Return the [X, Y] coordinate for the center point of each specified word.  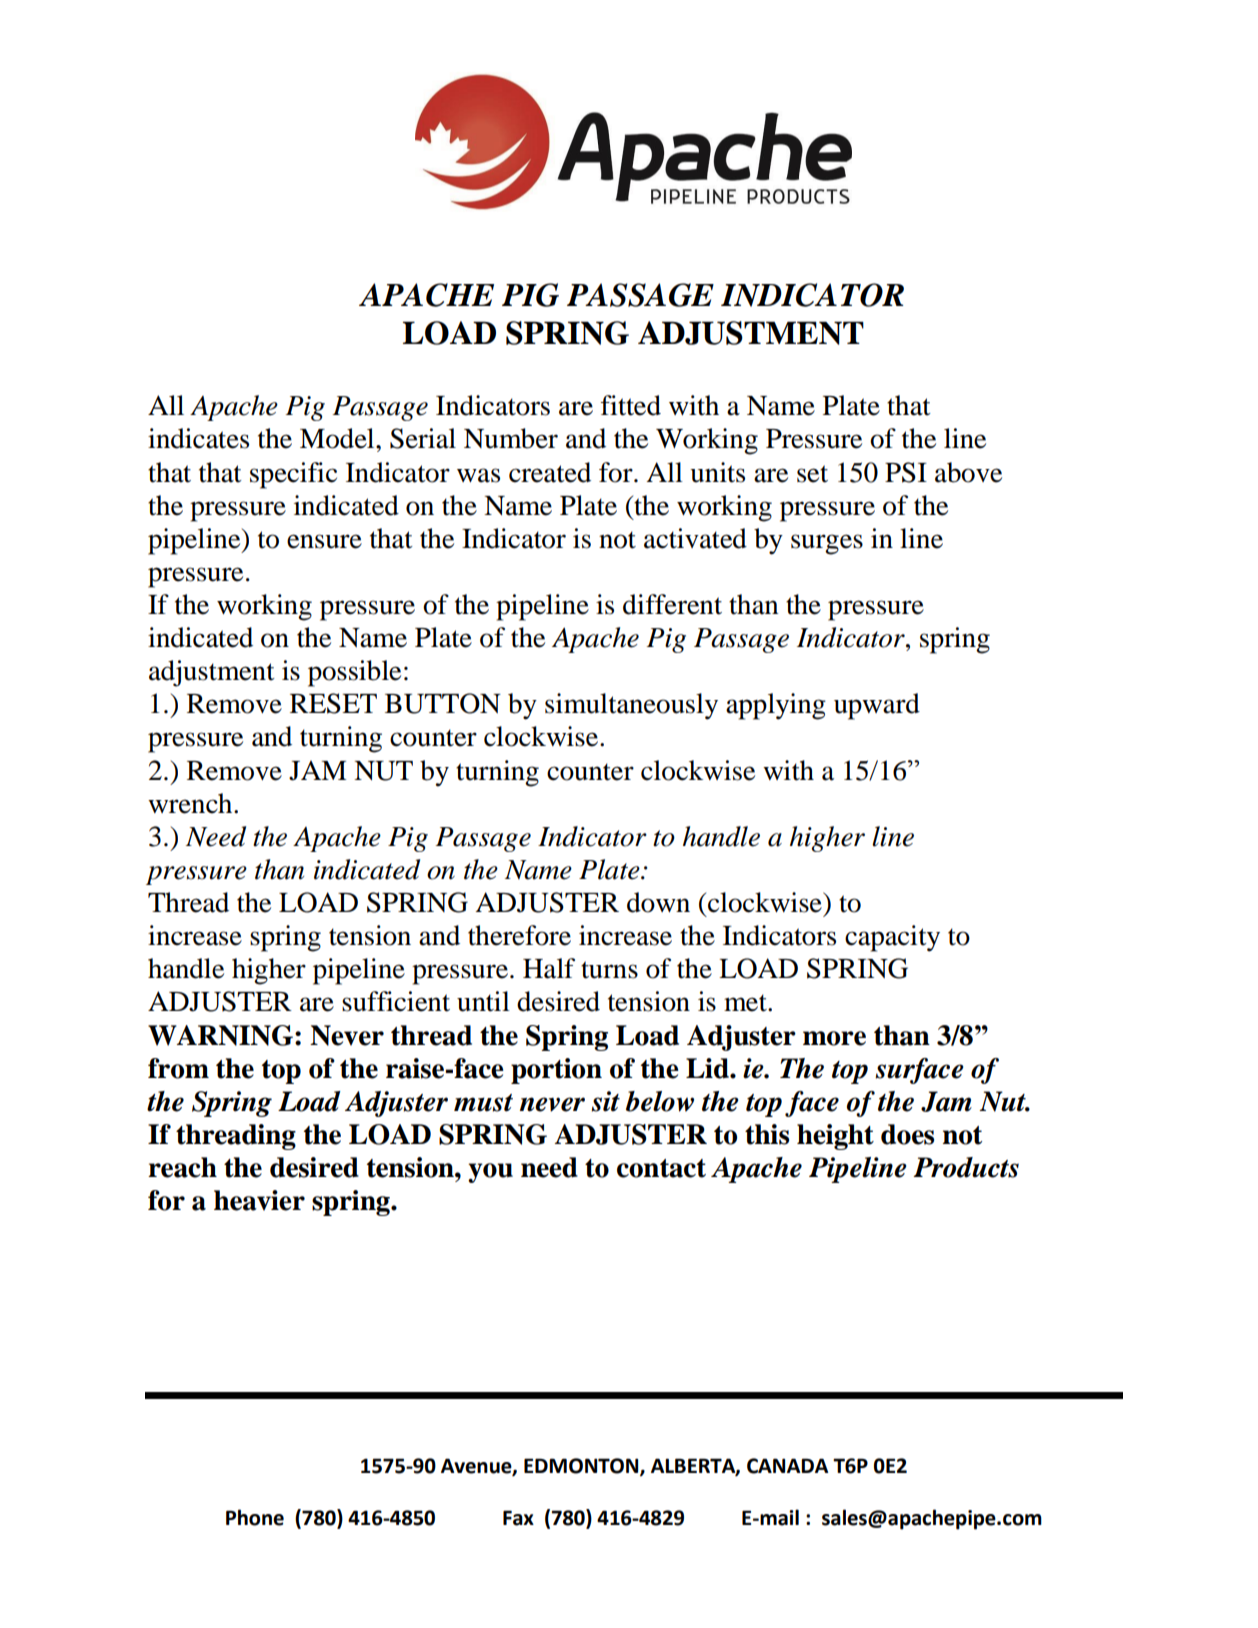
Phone [255, 1517]
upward [877, 706]
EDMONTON [582, 1466]
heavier [259, 1200]
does [907, 1134]
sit [605, 1101]
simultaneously [631, 706]
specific [293, 475]
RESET [333, 703]
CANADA [787, 1466]
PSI [906, 472]
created [550, 472]
